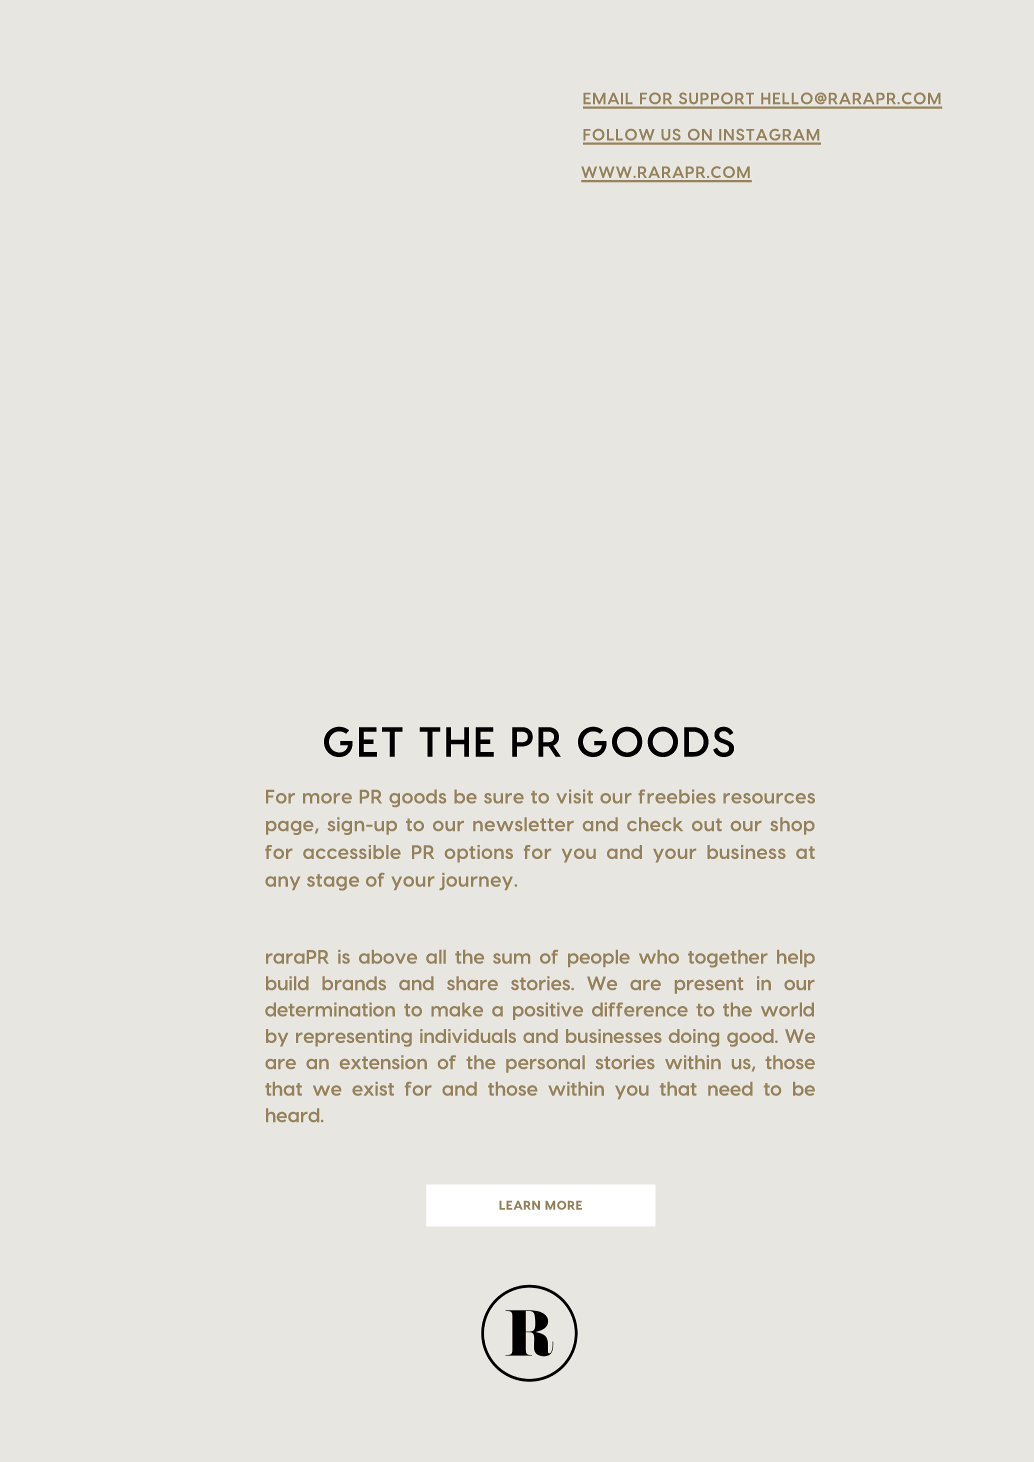  What do you see at coordinates (294, 1115) in the image?
I see `heard` at bounding box center [294, 1115].
